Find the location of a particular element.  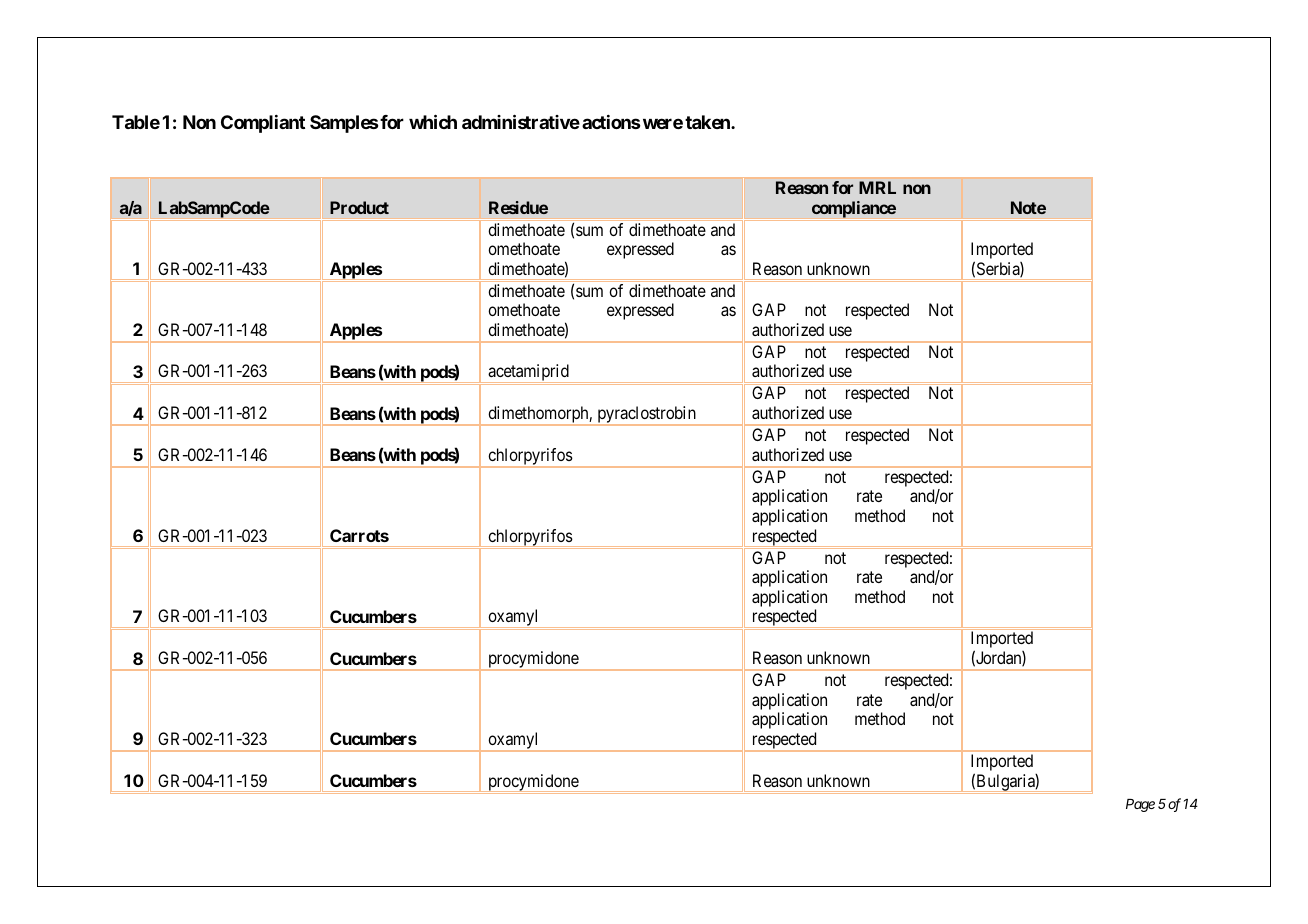

Product is located at coordinates (359, 207).
